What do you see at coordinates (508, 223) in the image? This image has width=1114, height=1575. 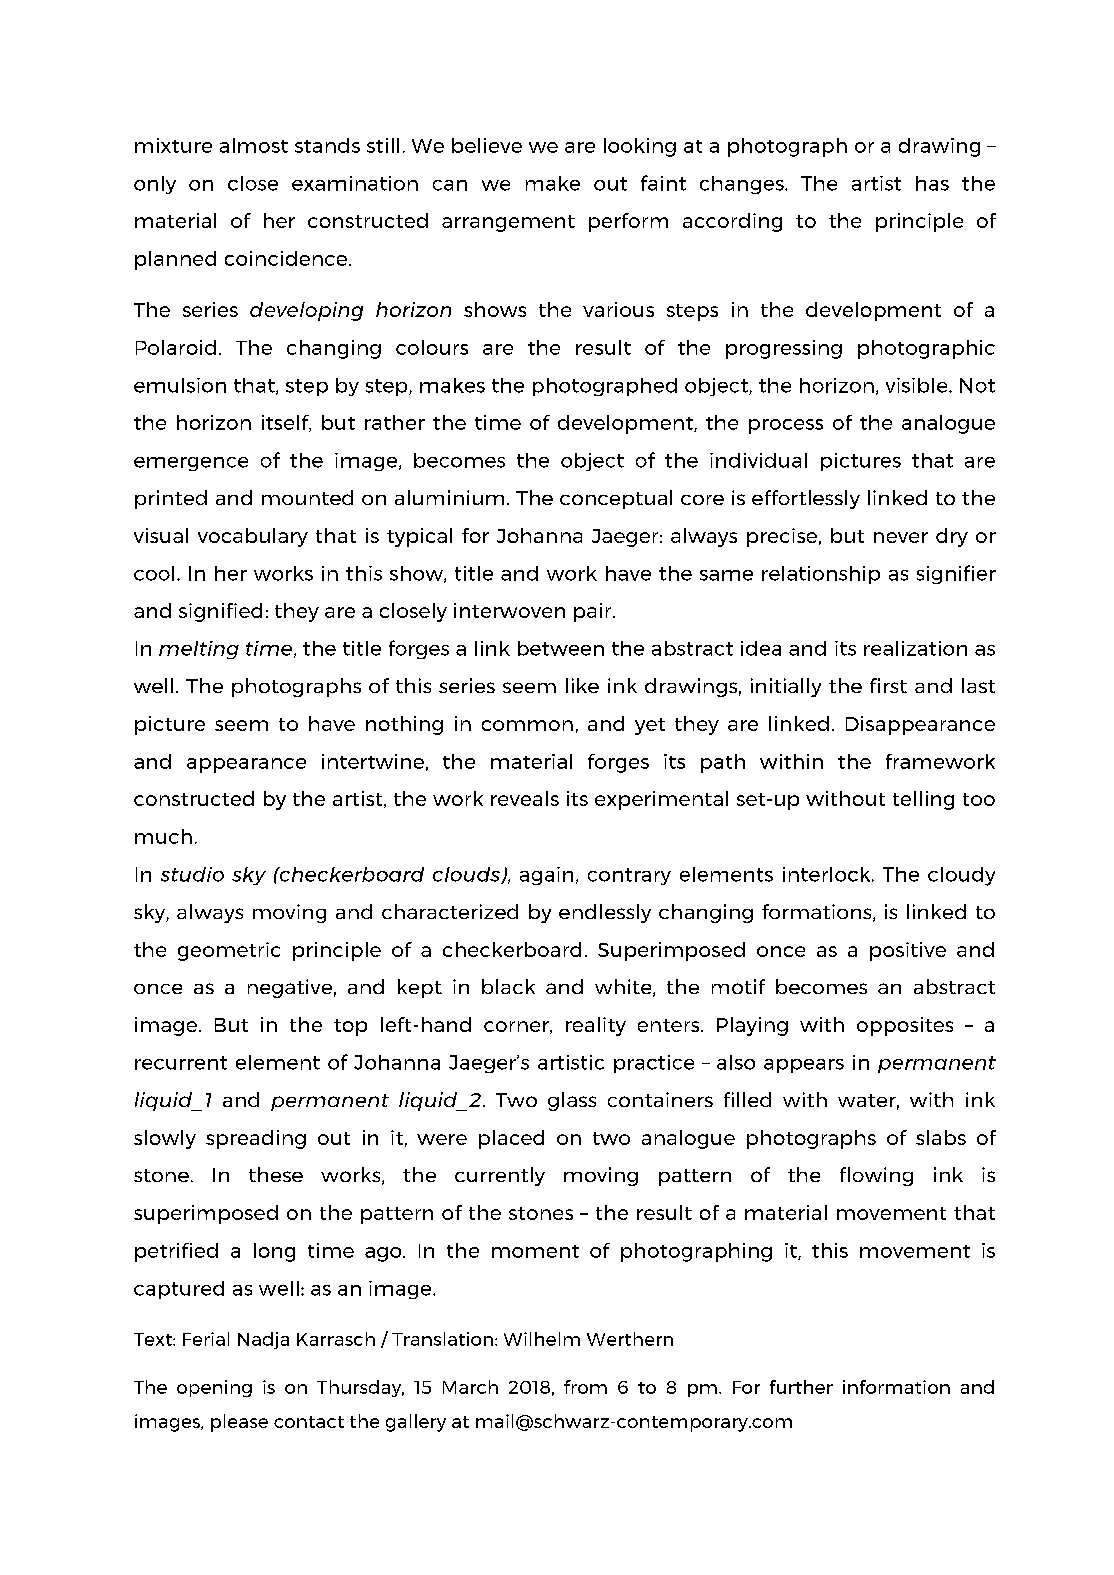 I see `arrangement` at bounding box center [508, 223].
